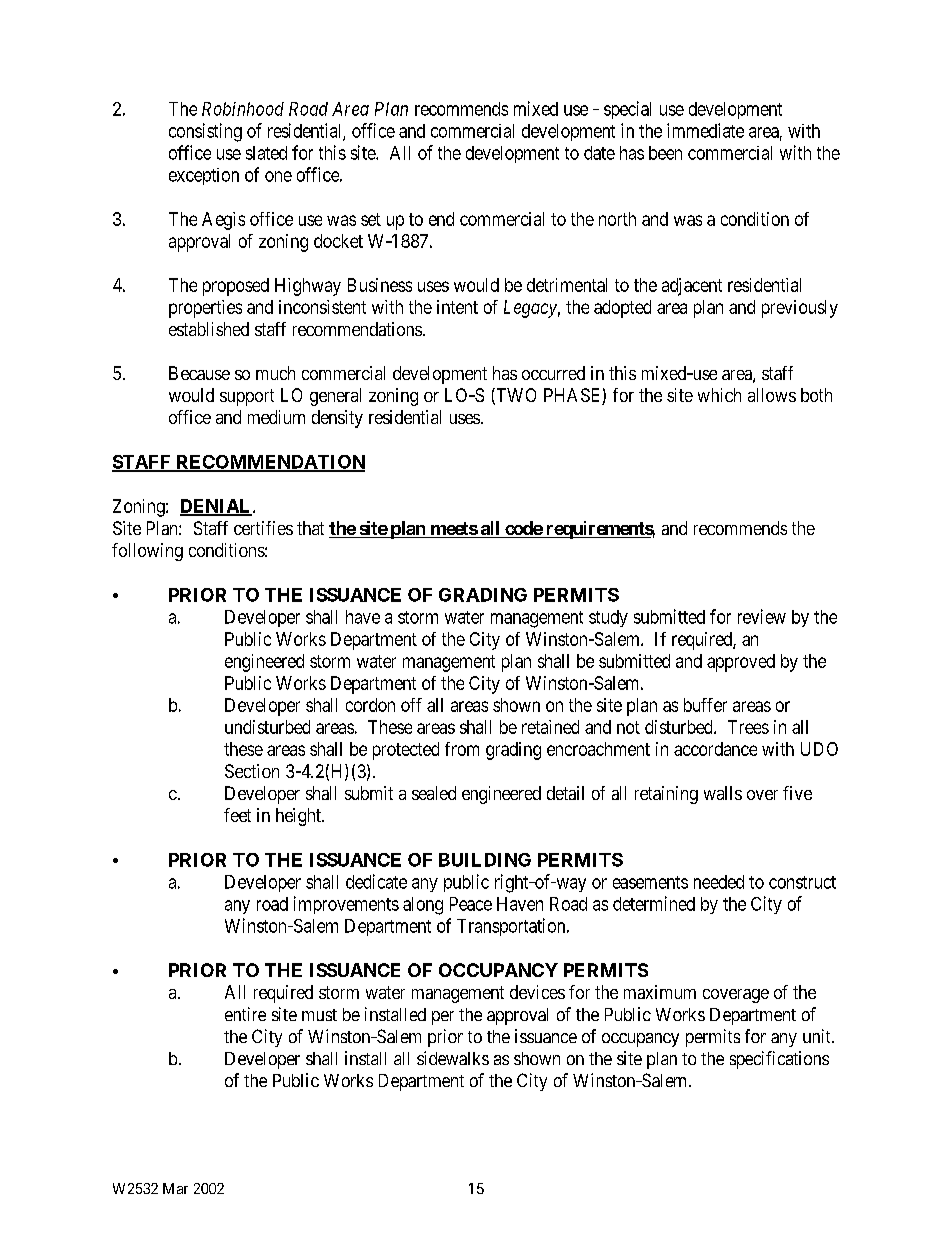  What do you see at coordinates (237, 815) in the screenshot?
I see `feet` at bounding box center [237, 815].
